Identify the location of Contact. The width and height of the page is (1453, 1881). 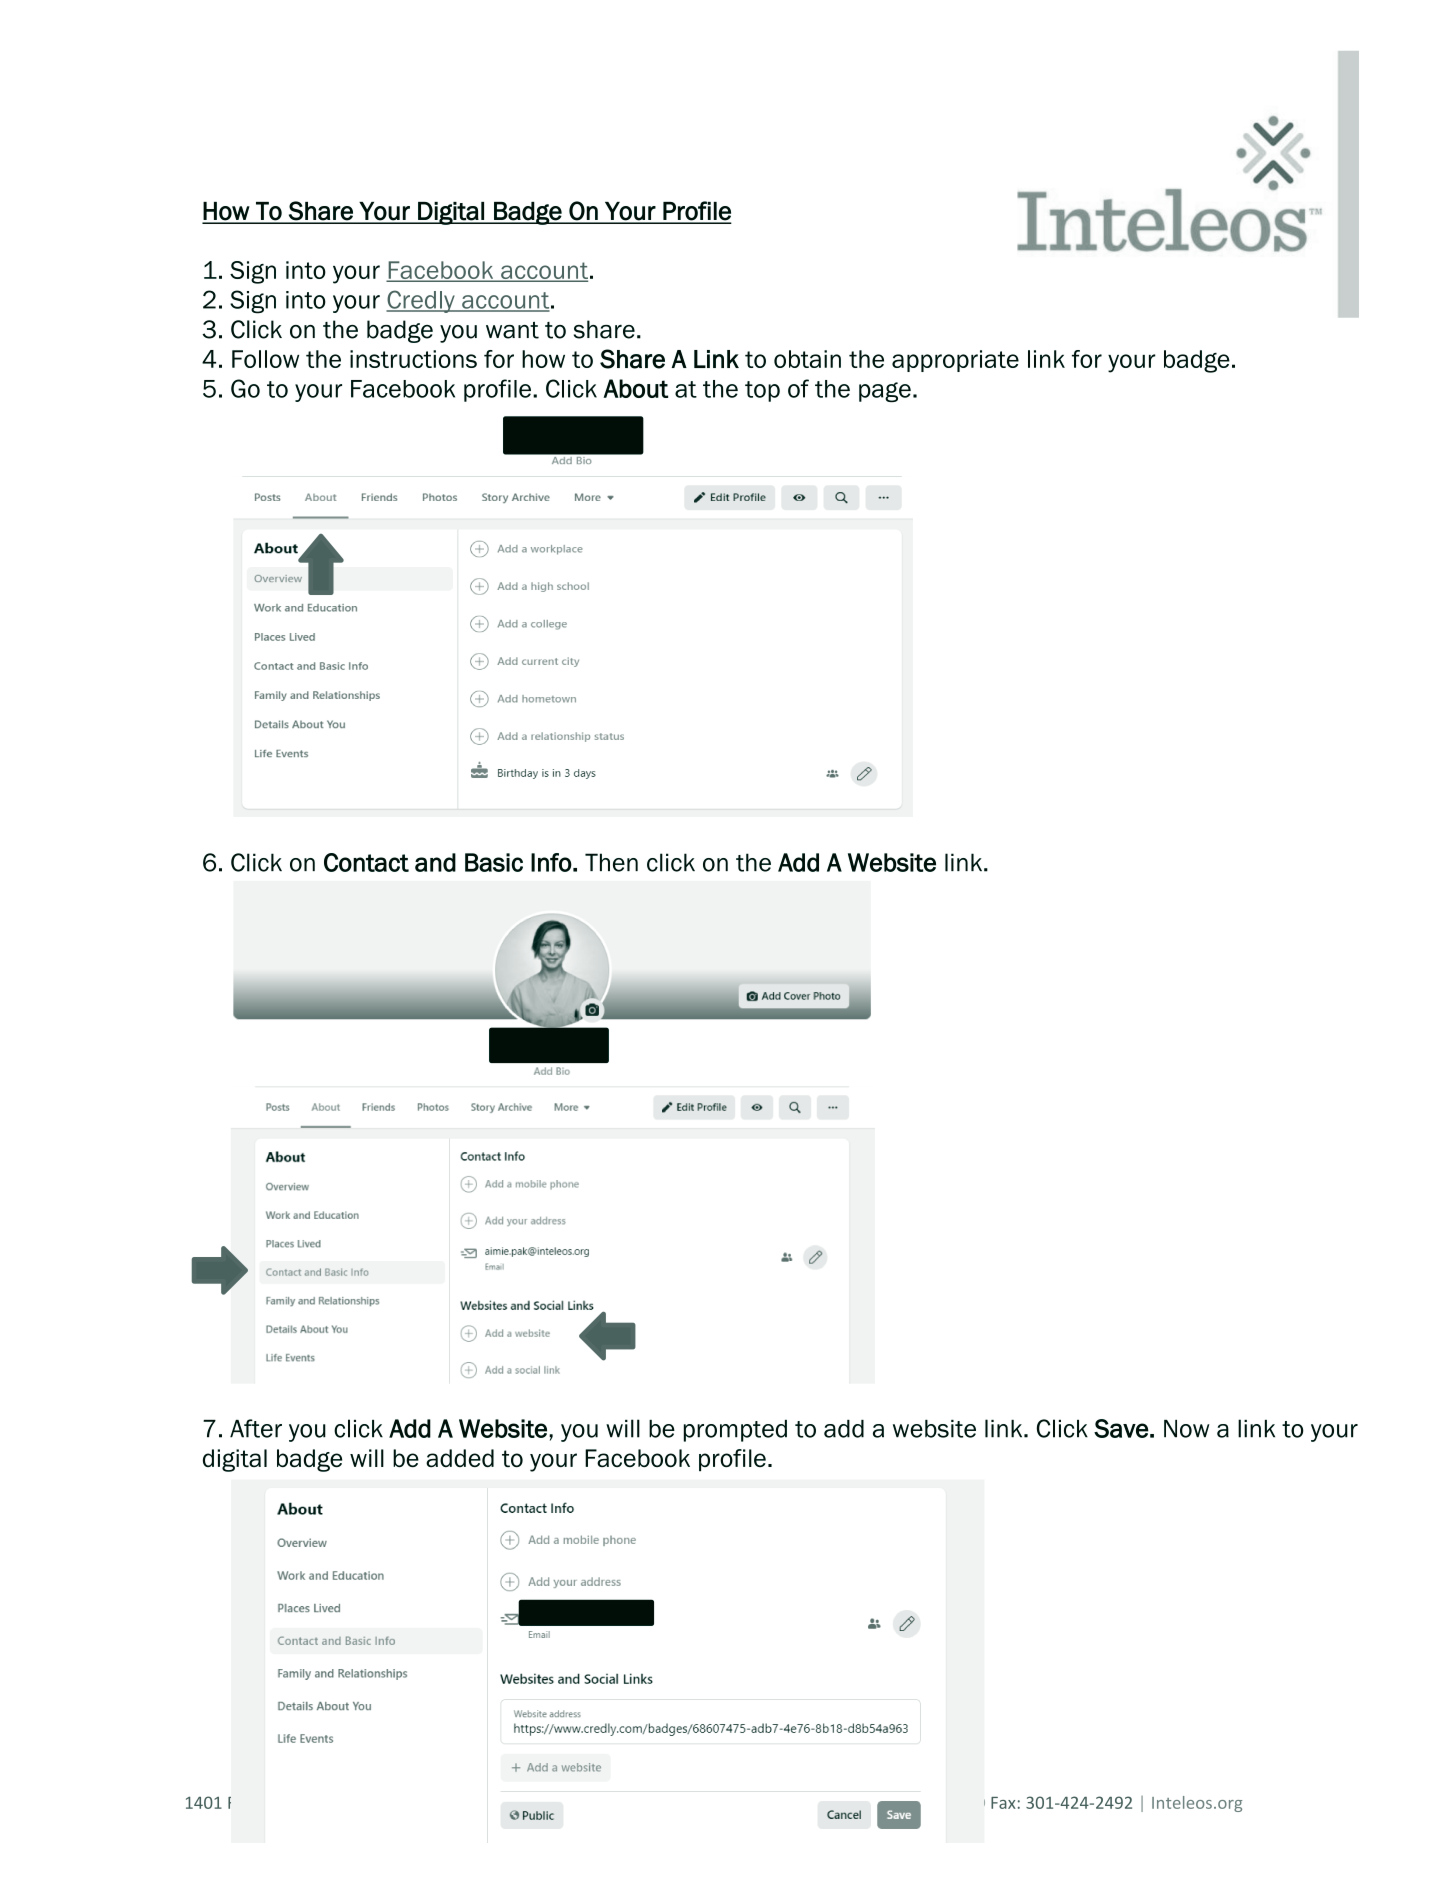
(366, 862).
